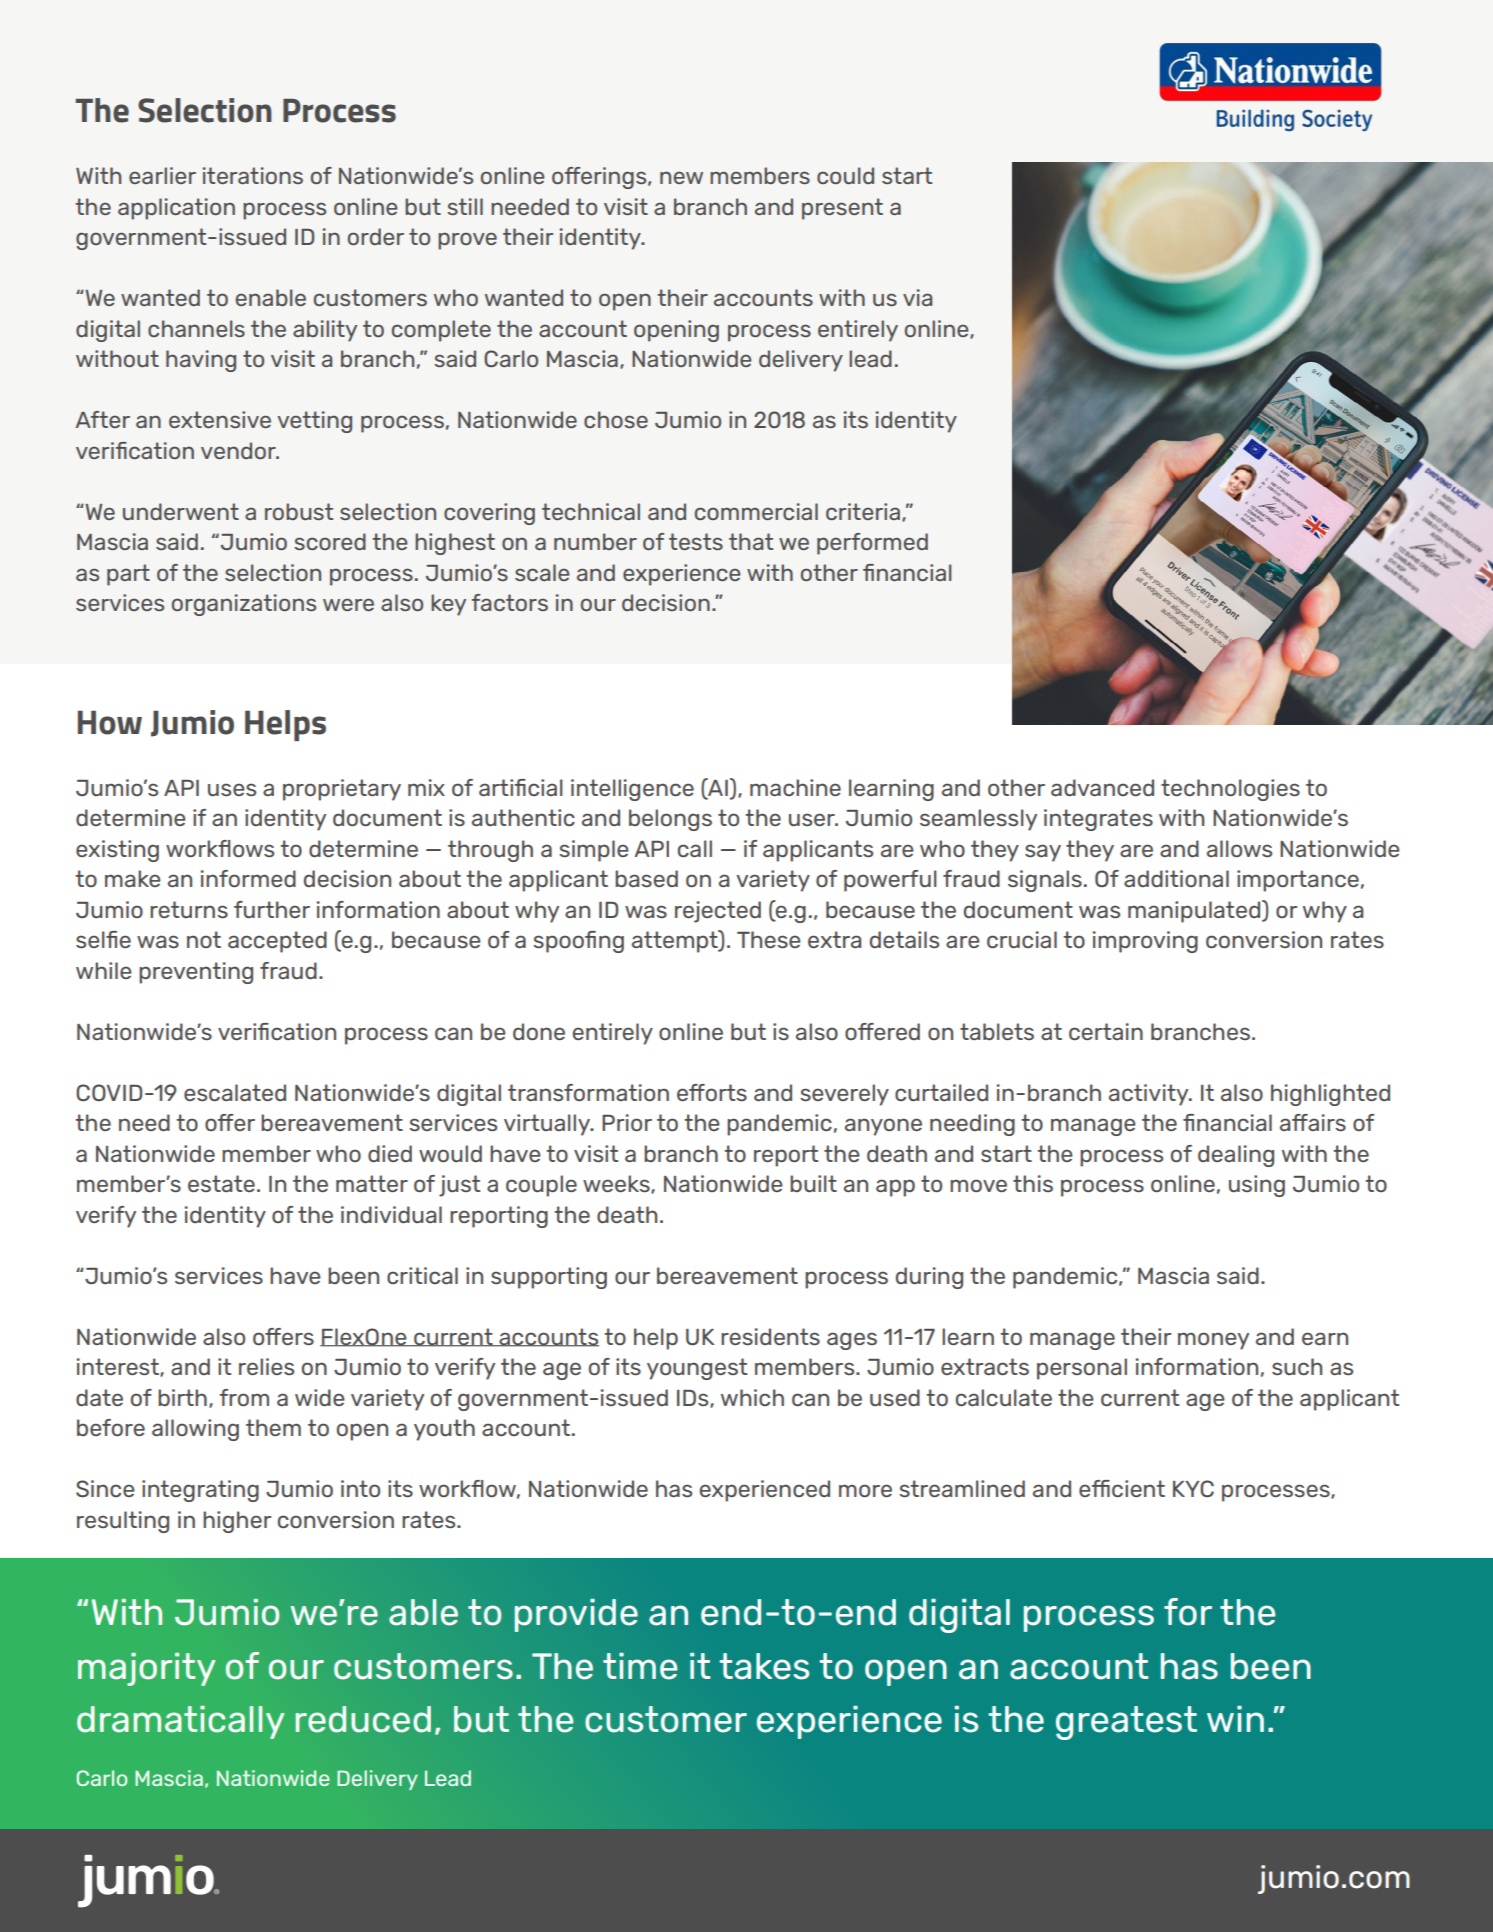 The height and width of the document is (1932, 1493). What do you see at coordinates (917, 297) in the document?
I see `via` at bounding box center [917, 297].
